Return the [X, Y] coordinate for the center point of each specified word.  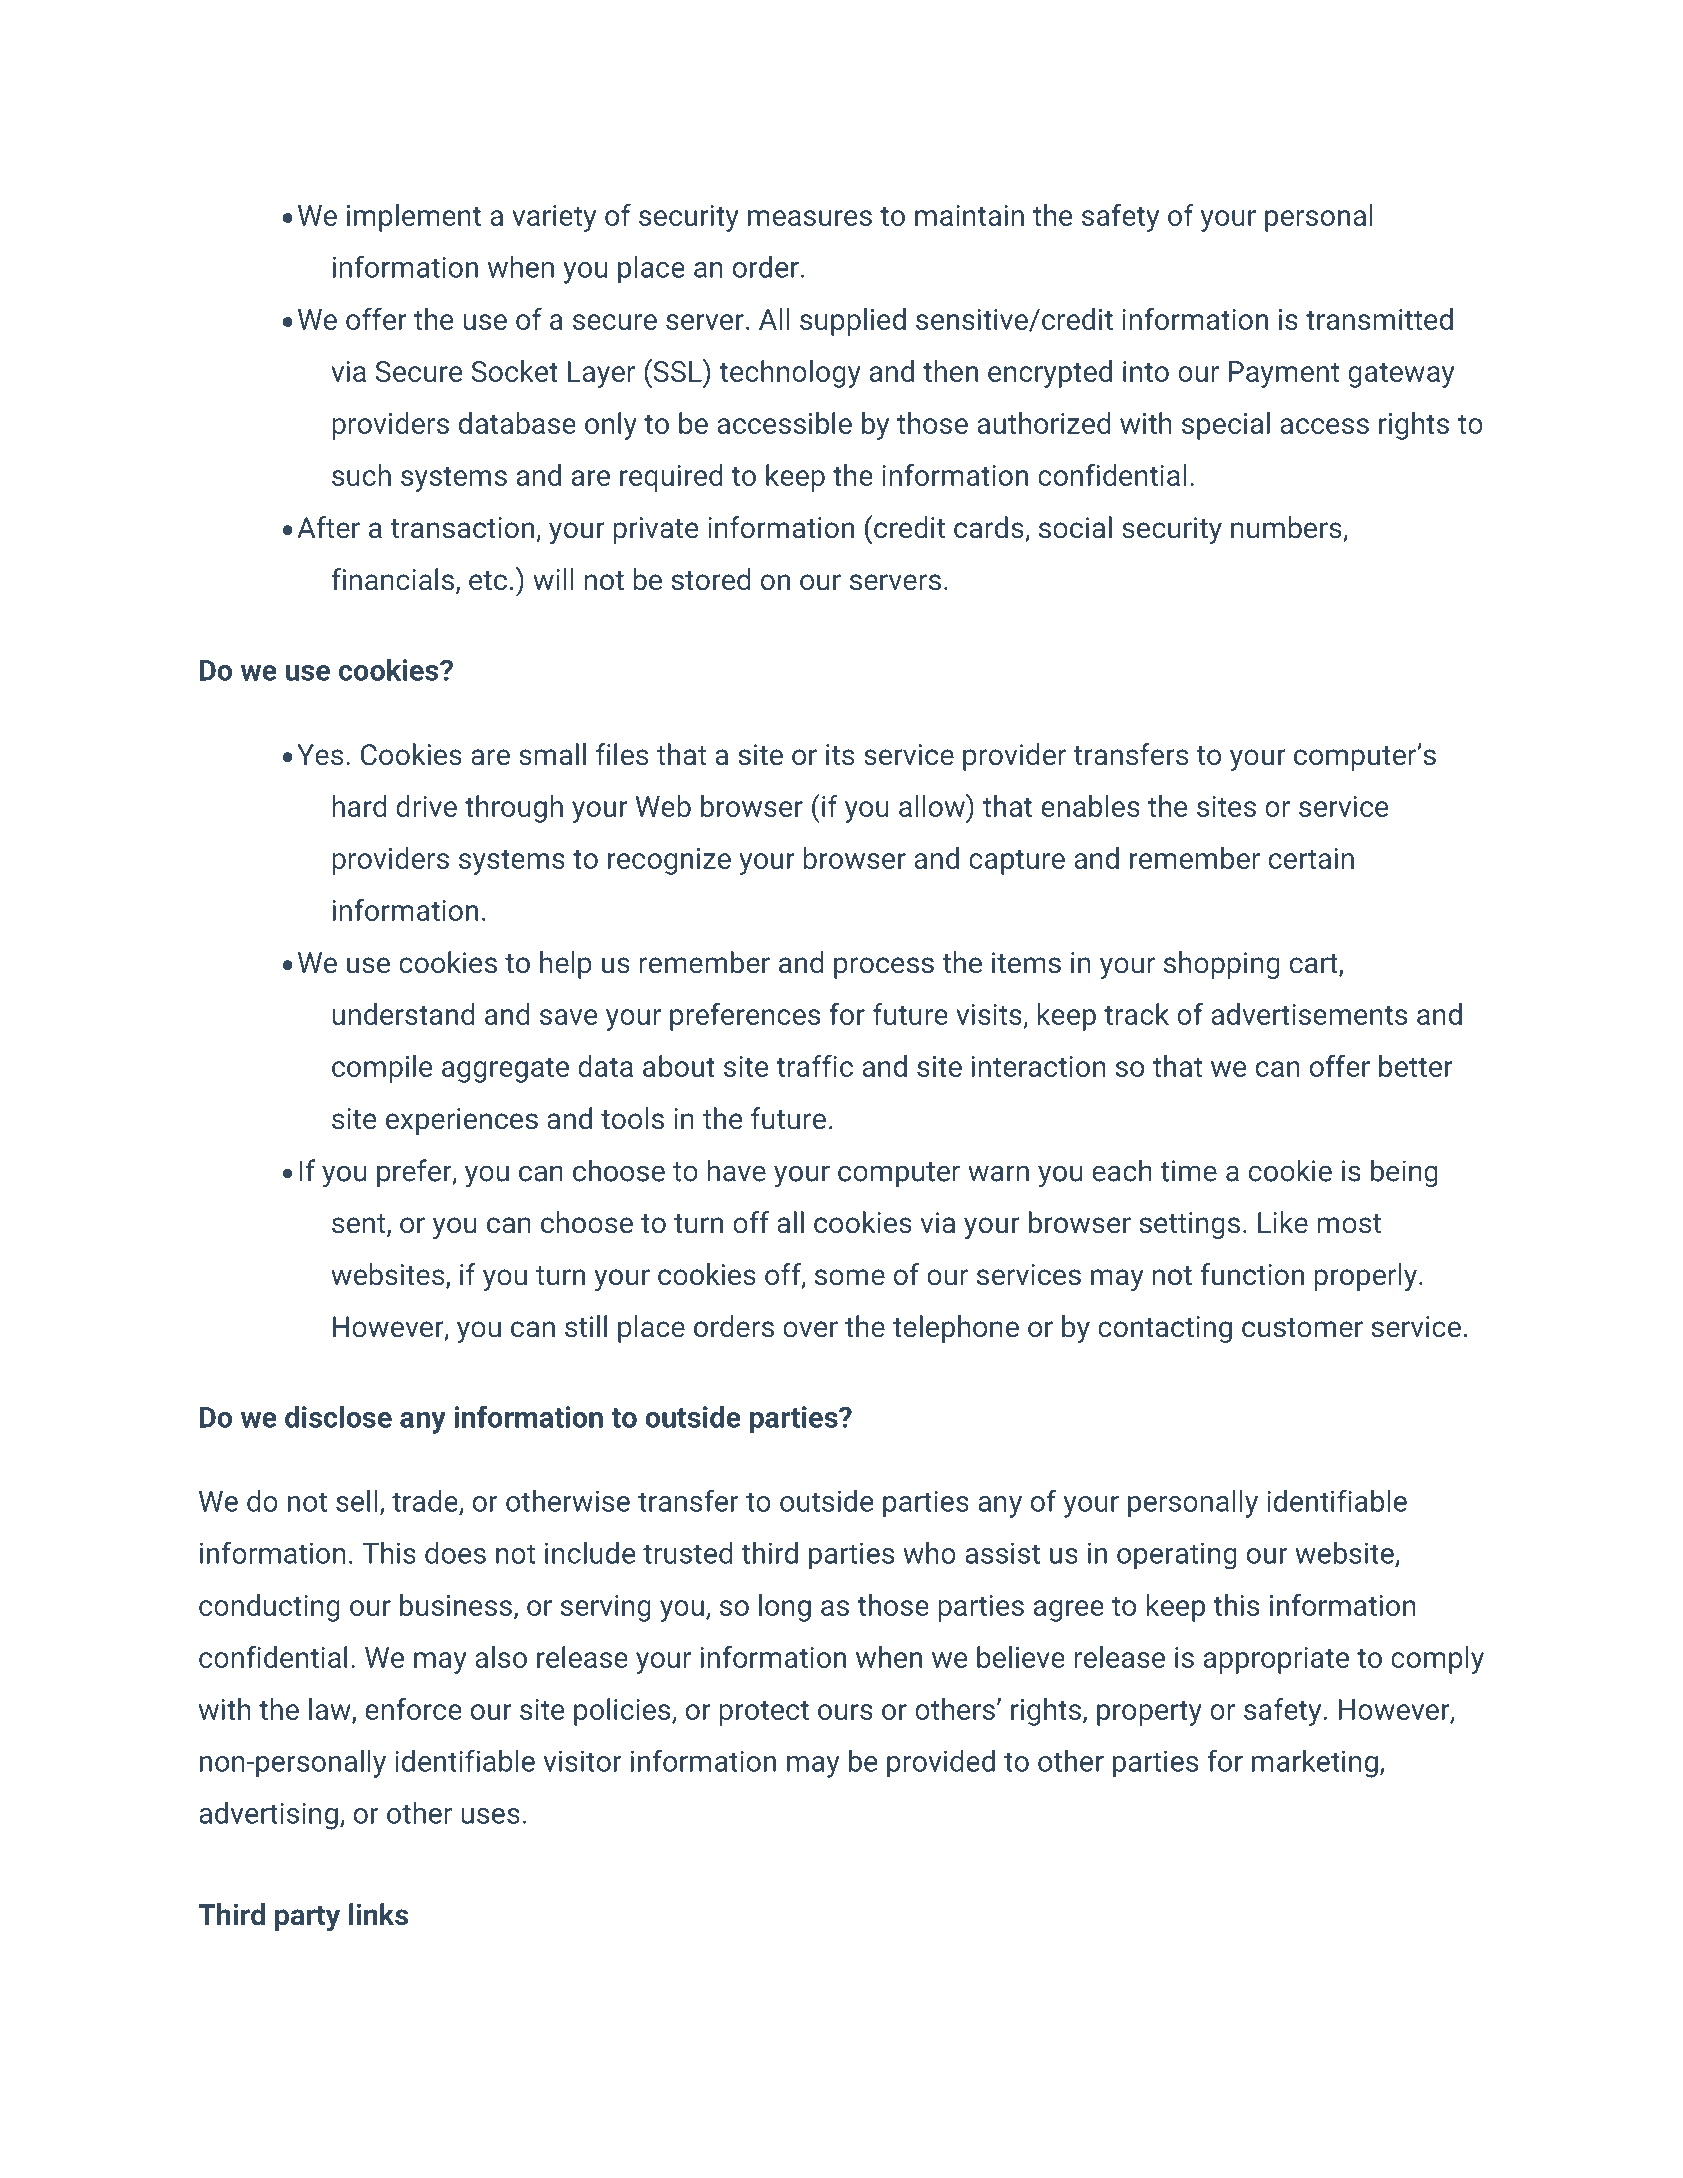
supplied [853, 322]
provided [941, 1764]
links [378, 1914]
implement [414, 218]
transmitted [1379, 319]
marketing [1315, 1764]
